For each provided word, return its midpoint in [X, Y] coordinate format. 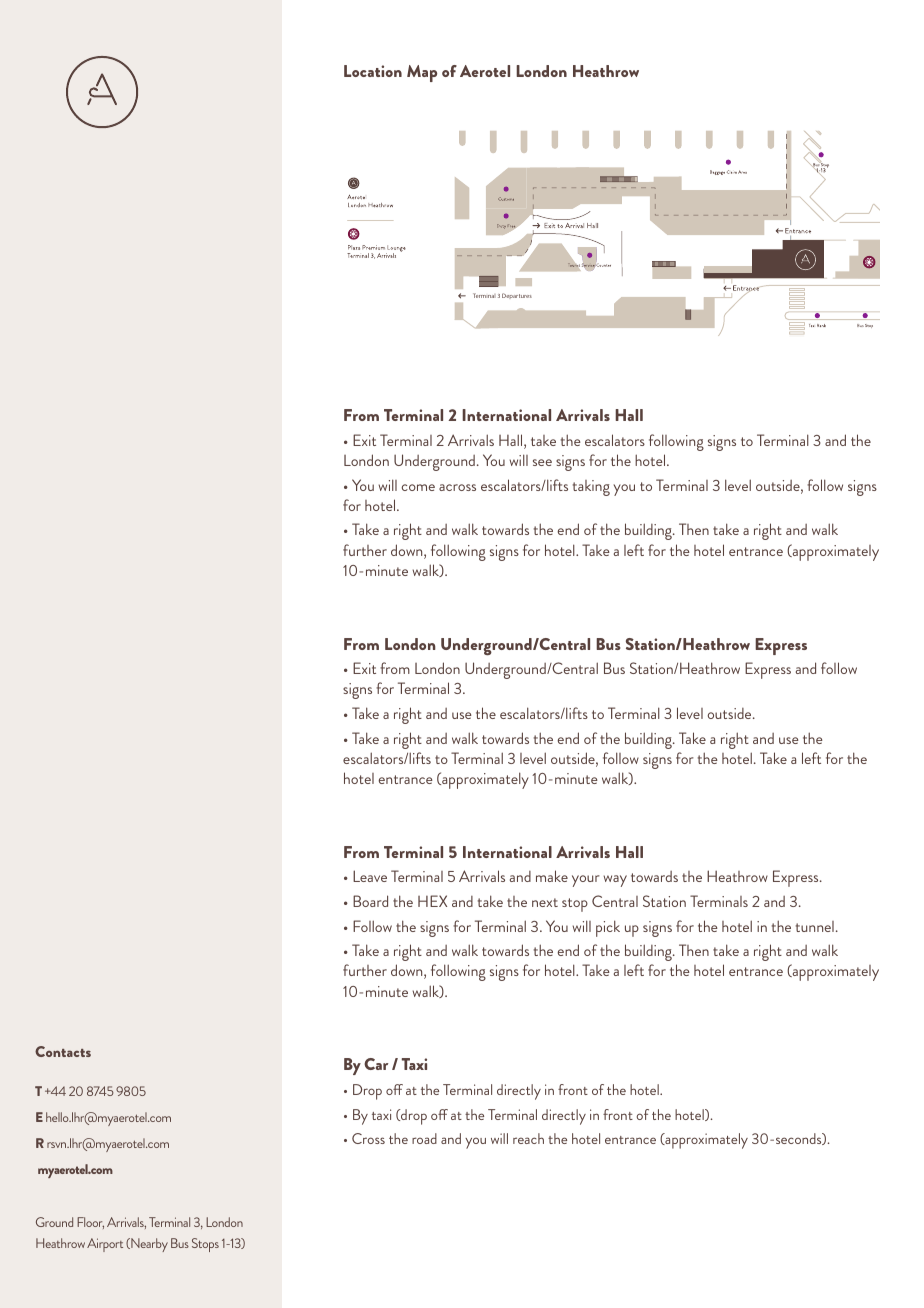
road [424, 1138]
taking [591, 488]
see [542, 462]
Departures [517, 296]
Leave [370, 876]
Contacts [63, 1051]
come [418, 487]
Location [373, 71]
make [552, 876]
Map [422, 73]
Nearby [148, 1245]
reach [528, 1138]
